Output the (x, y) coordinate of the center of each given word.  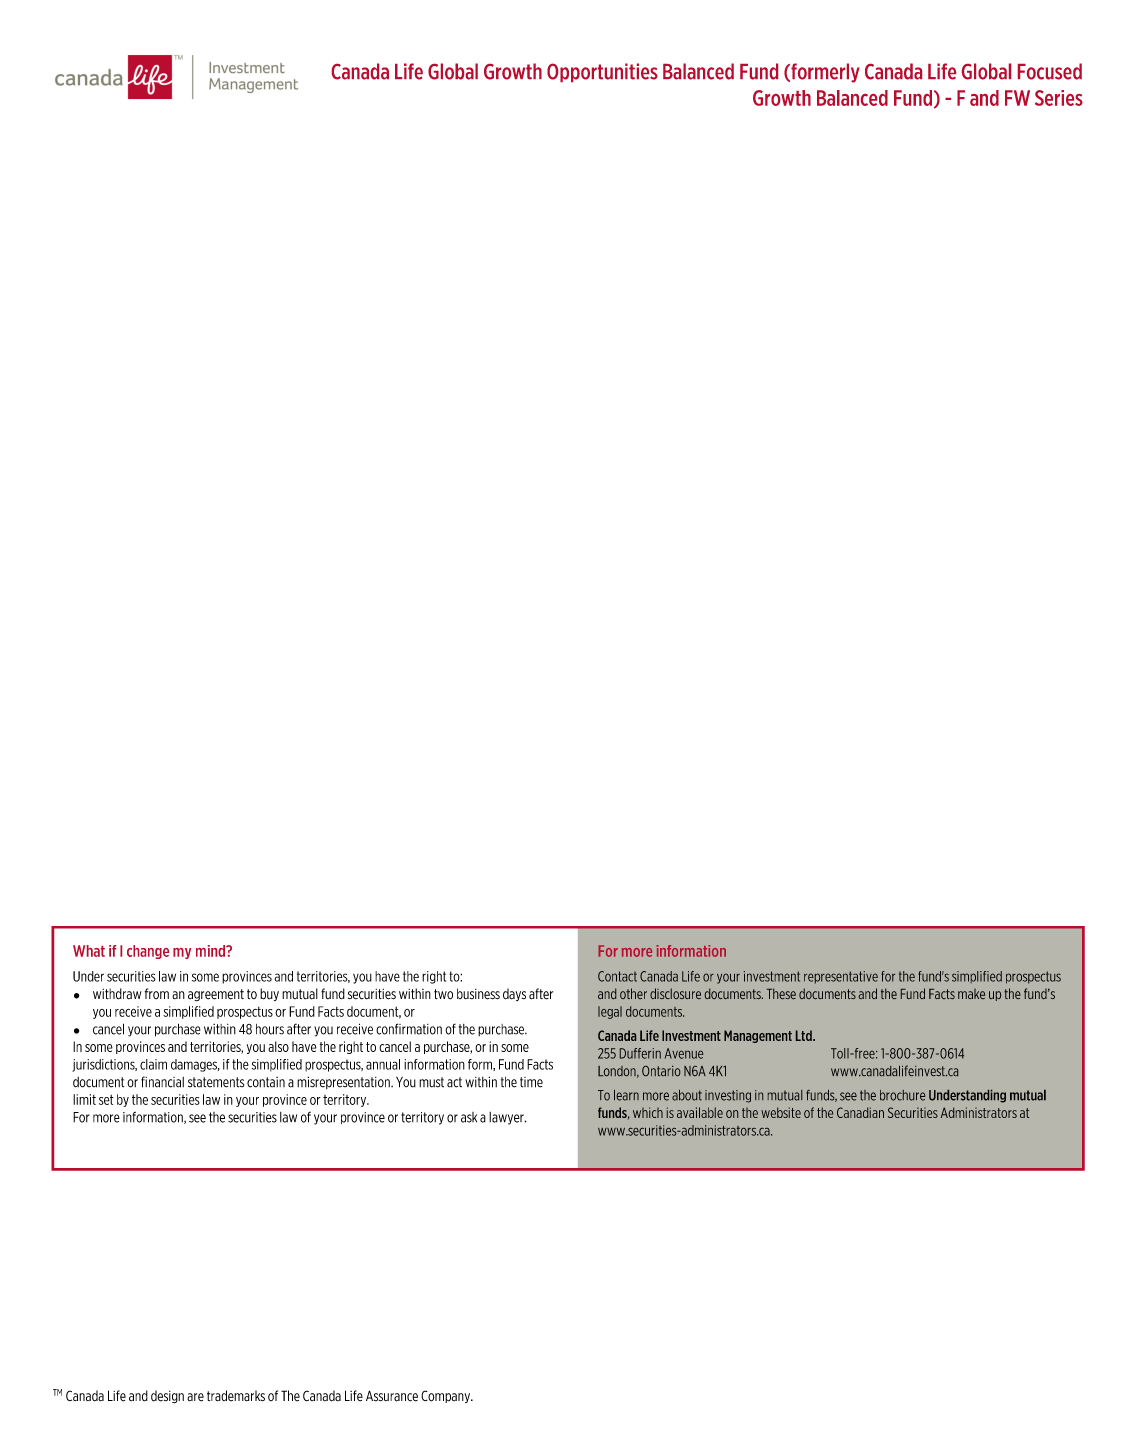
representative (841, 977)
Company (446, 1396)
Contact (617, 976)
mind (212, 951)
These (781, 993)
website (781, 1112)
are (195, 1397)
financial (162, 1082)
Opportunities (602, 72)
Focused (1050, 71)
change (148, 952)
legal (610, 1012)
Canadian (860, 1112)
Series (1059, 98)
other (633, 993)
